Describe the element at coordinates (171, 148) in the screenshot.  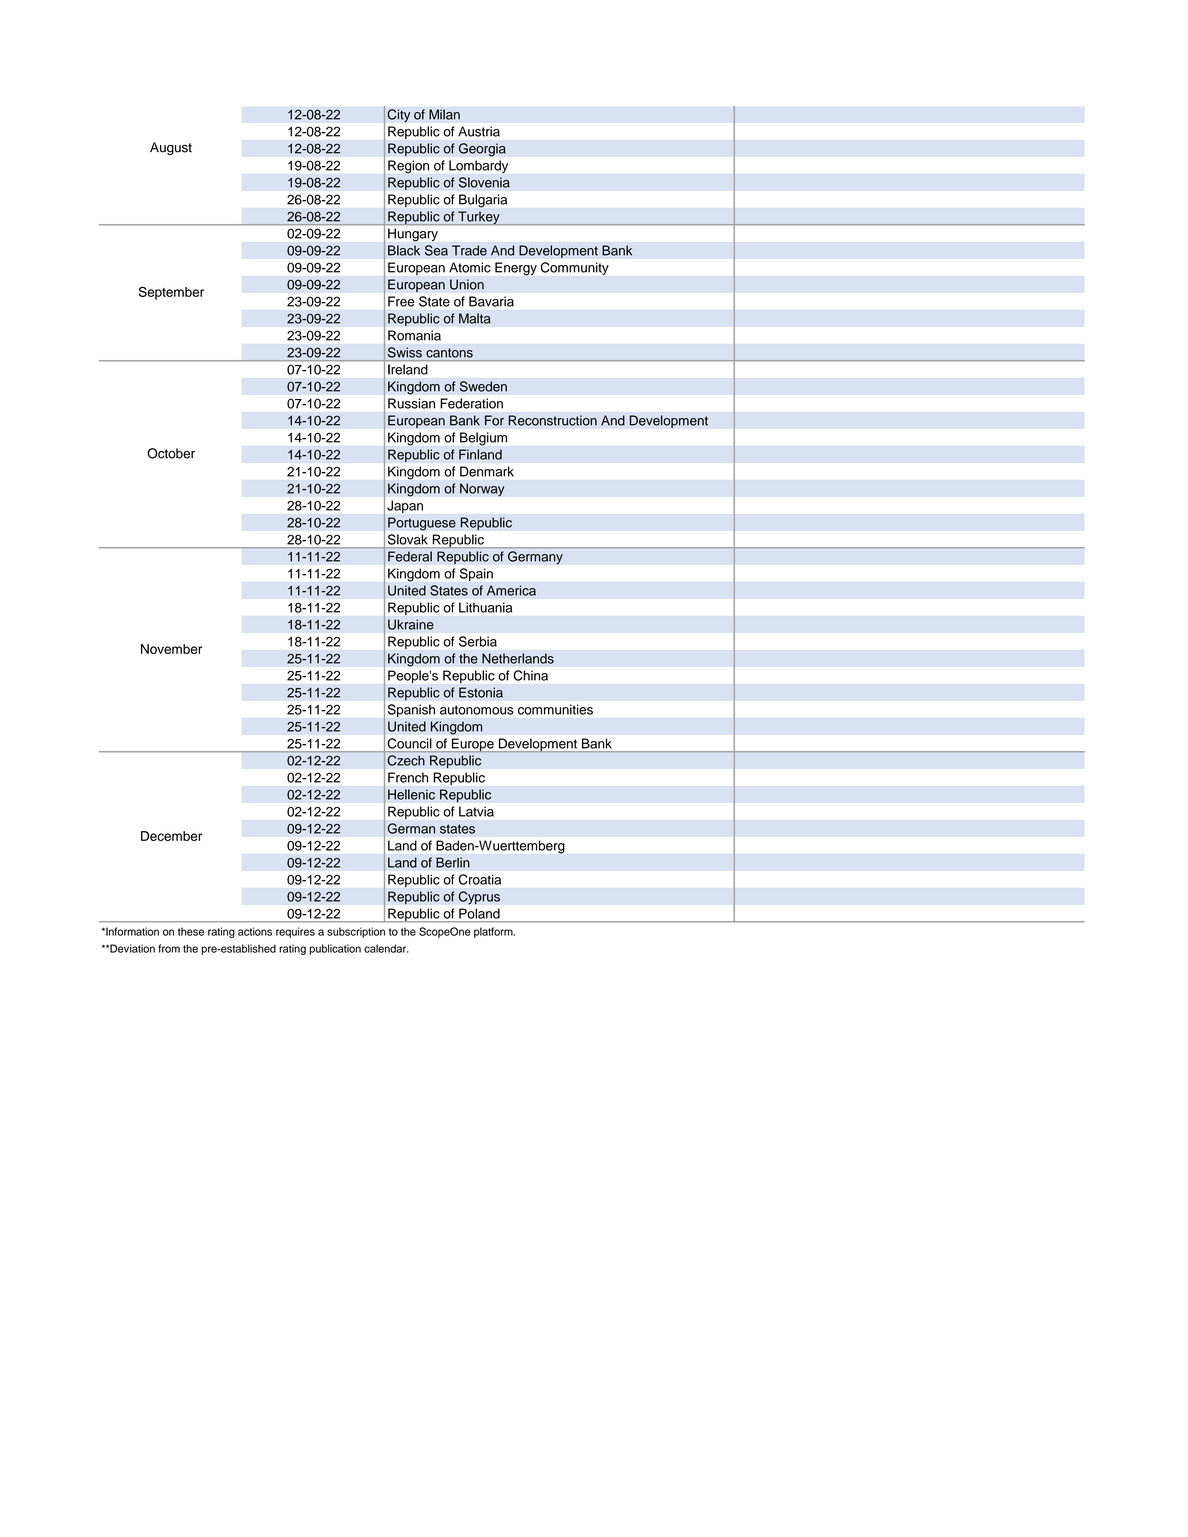
I see `August` at that location.
